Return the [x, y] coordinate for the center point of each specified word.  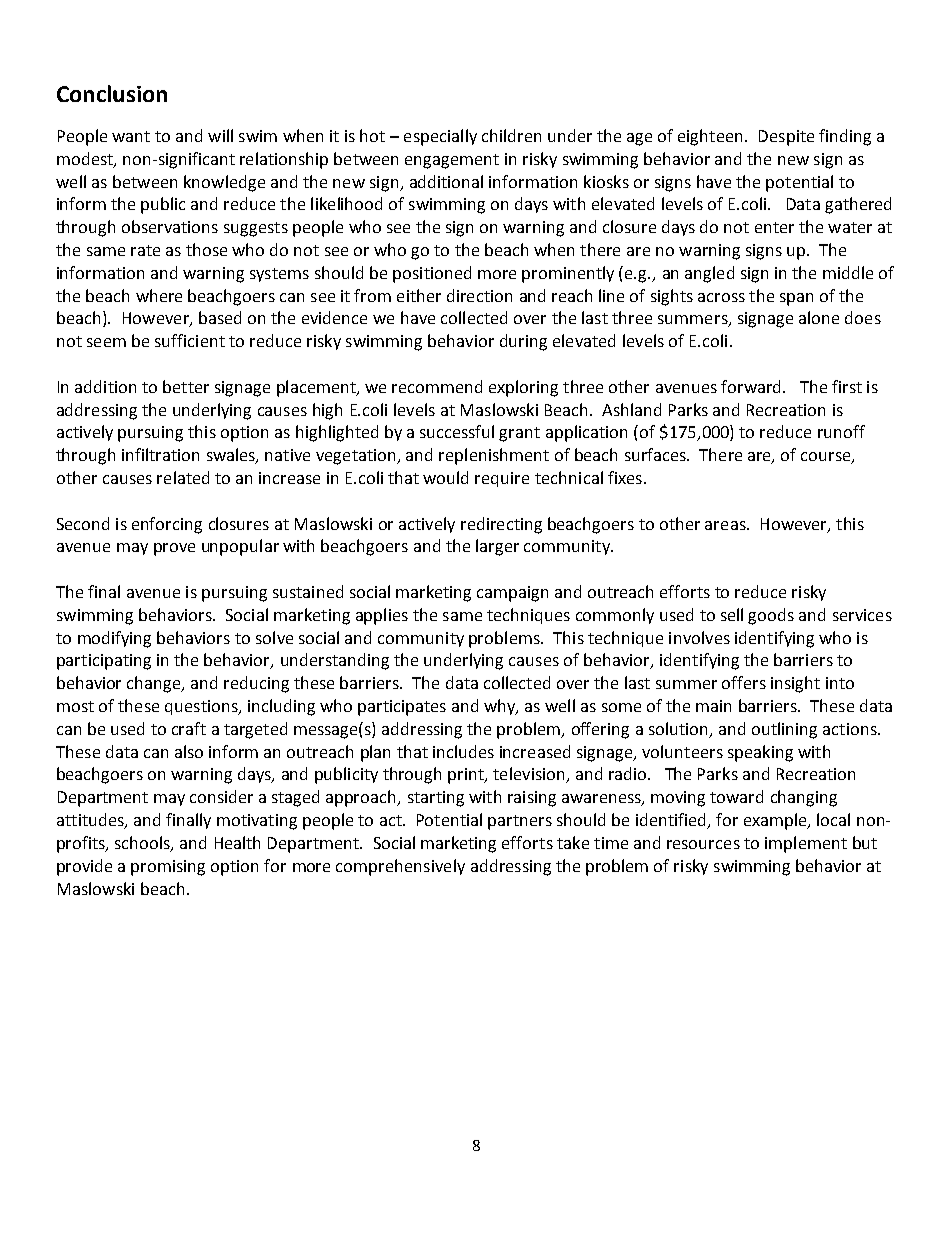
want [131, 136]
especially [440, 137]
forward [750, 386]
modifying [114, 639]
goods [771, 616]
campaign [512, 594]
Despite [786, 138]
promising [168, 868]
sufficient [190, 340]
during [523, 342]
